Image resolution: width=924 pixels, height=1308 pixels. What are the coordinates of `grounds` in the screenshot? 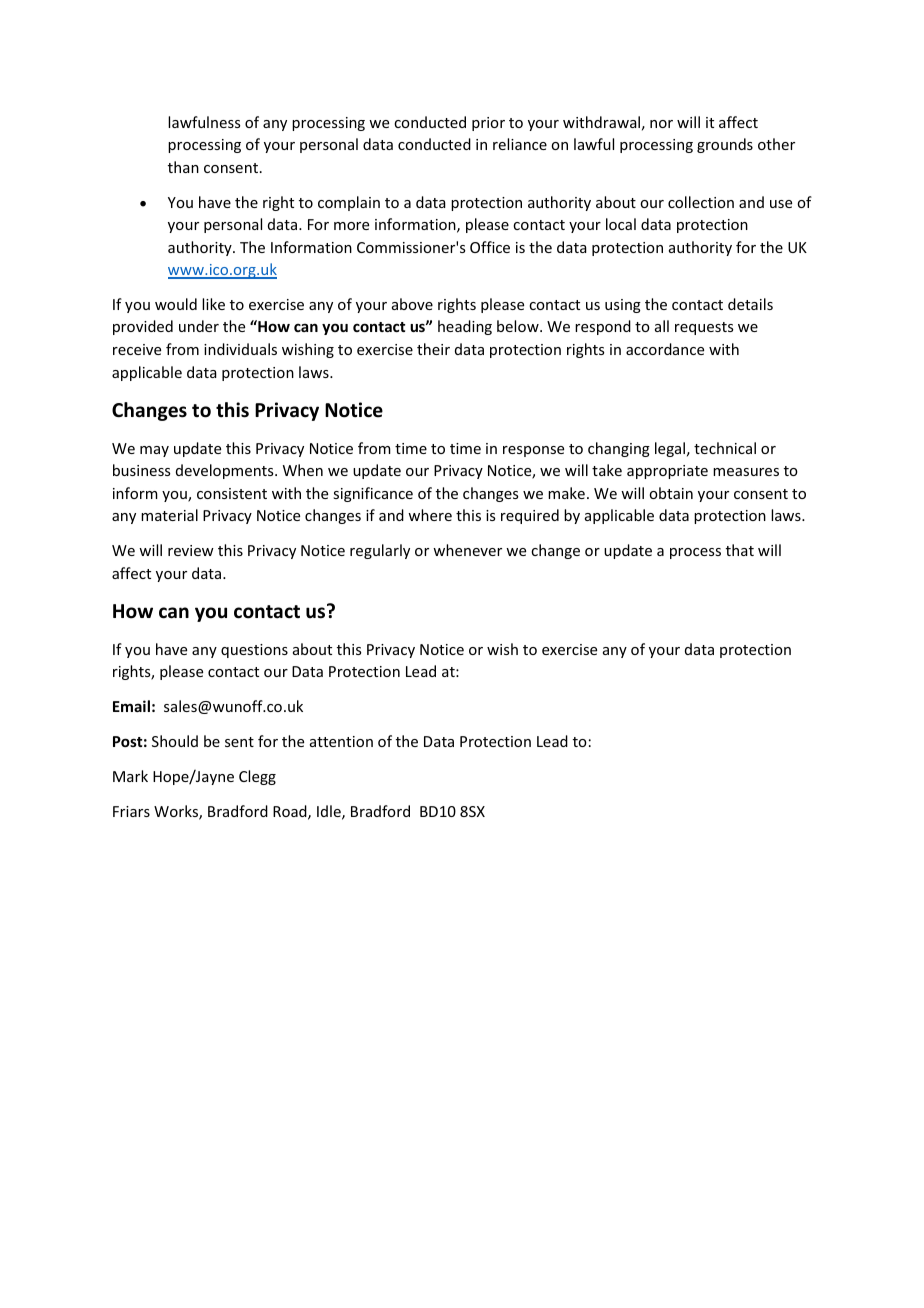 It's located at (725, 145).
